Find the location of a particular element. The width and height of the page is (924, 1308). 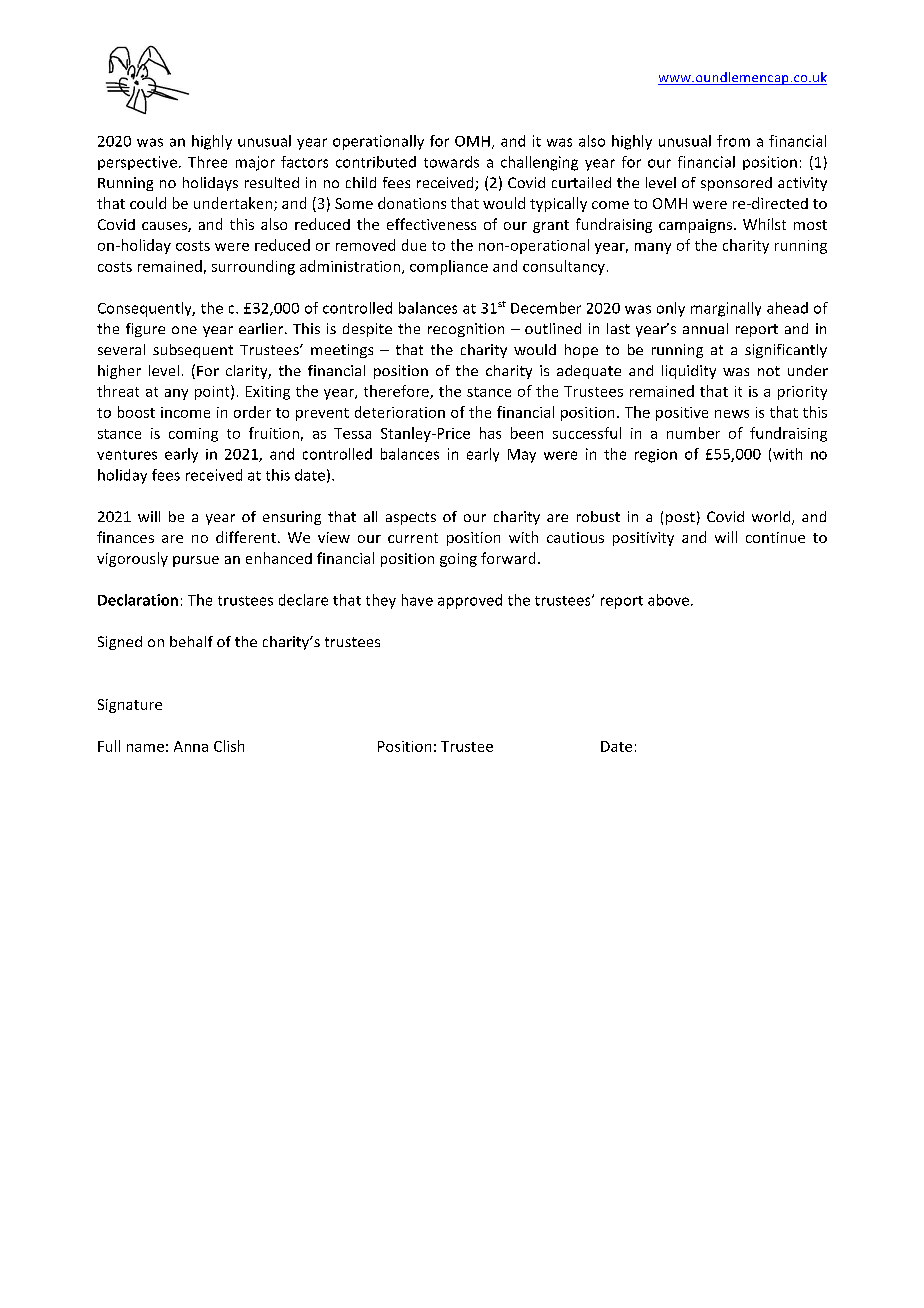

current is located at coordinates (413, 538).
